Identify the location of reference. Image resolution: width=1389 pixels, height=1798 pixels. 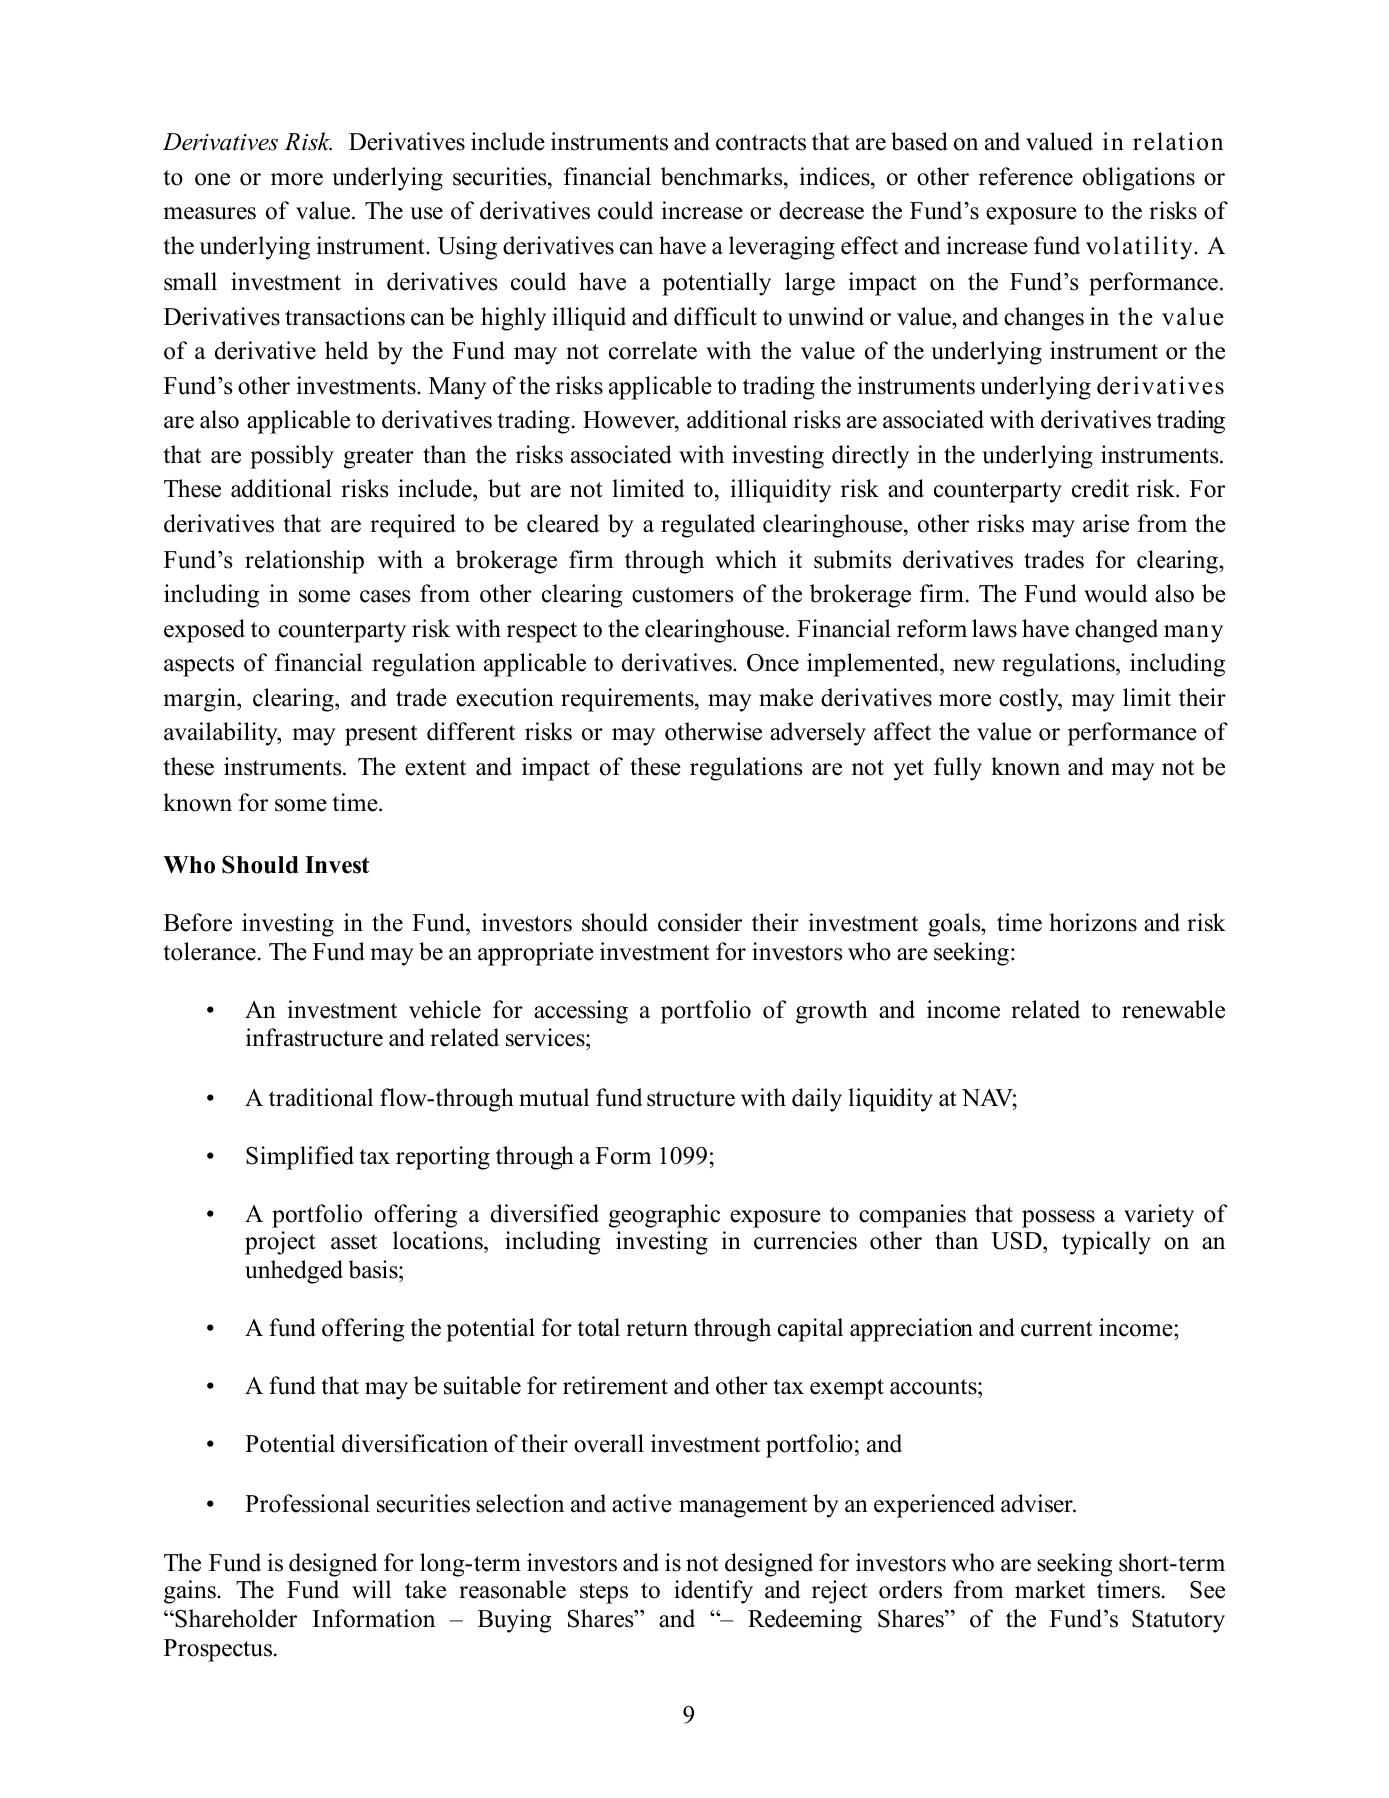
(1026, 176).
